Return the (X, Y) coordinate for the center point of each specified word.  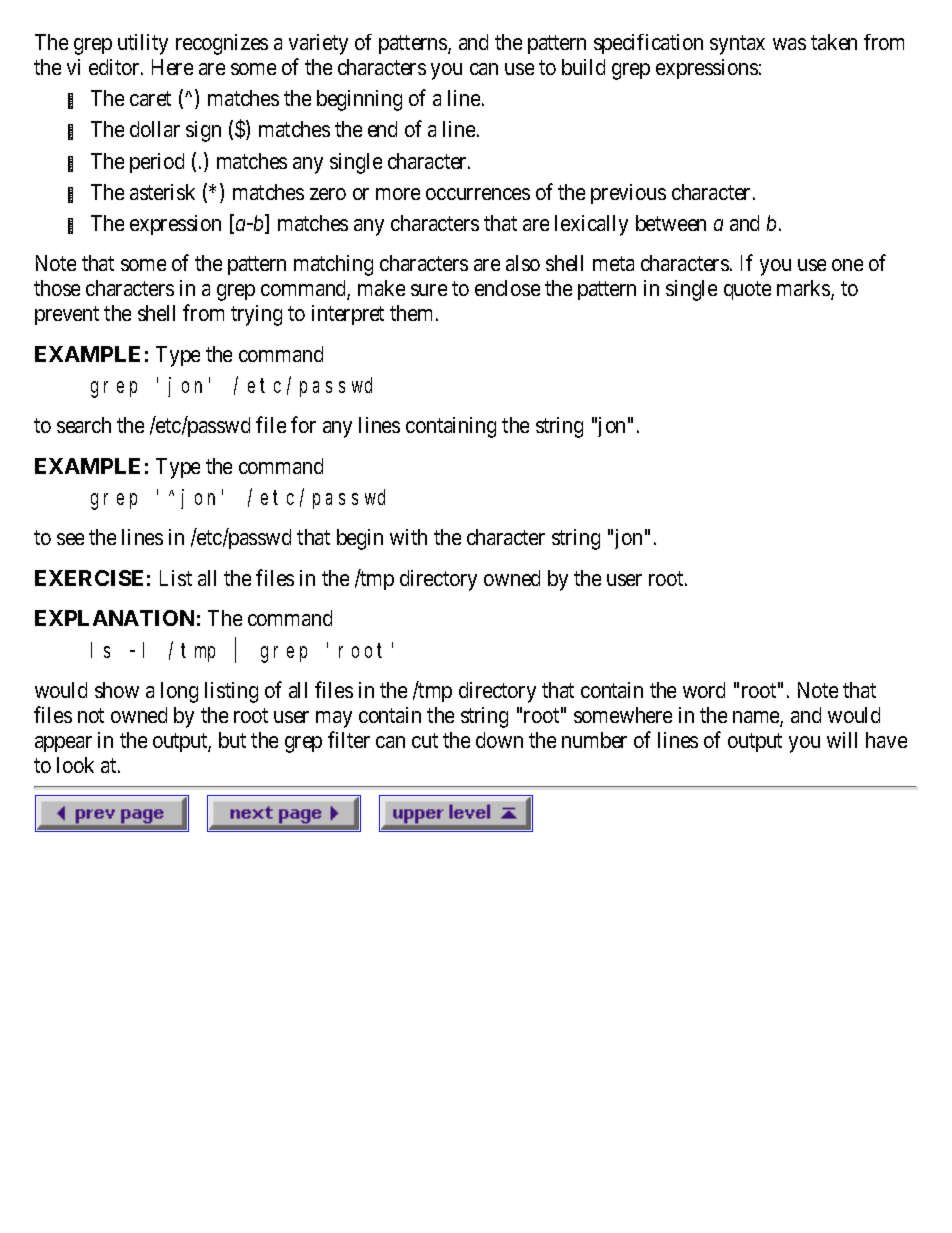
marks (804, 289)
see (70, 539)
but (232, 740)
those (57, 288)
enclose (507, 288)
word (704, 690)
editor (115, 67)
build (583, 67)
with (408, 537)
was (789, 44)
